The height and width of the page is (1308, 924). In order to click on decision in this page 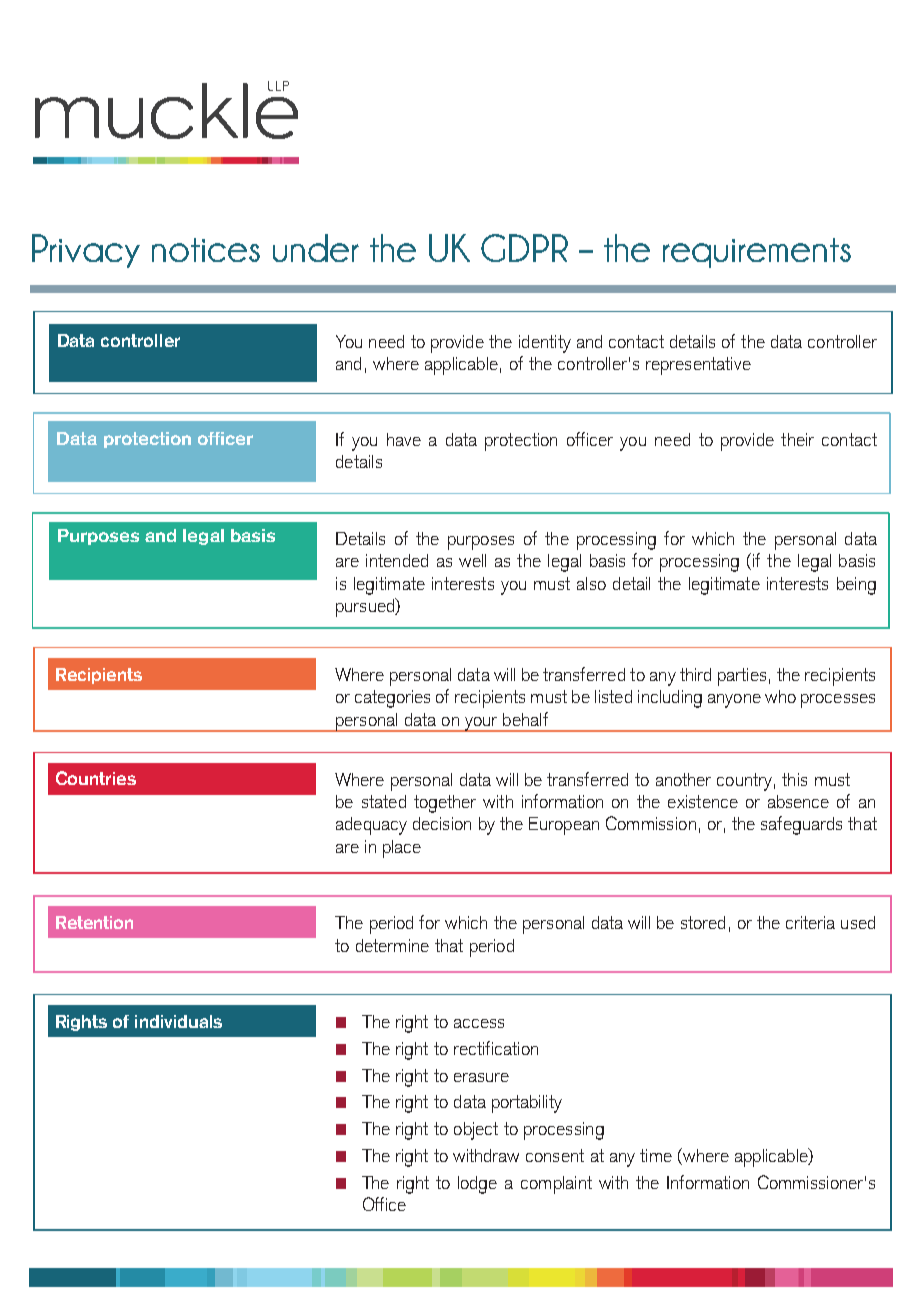, I will do `click(442, 823)`.
